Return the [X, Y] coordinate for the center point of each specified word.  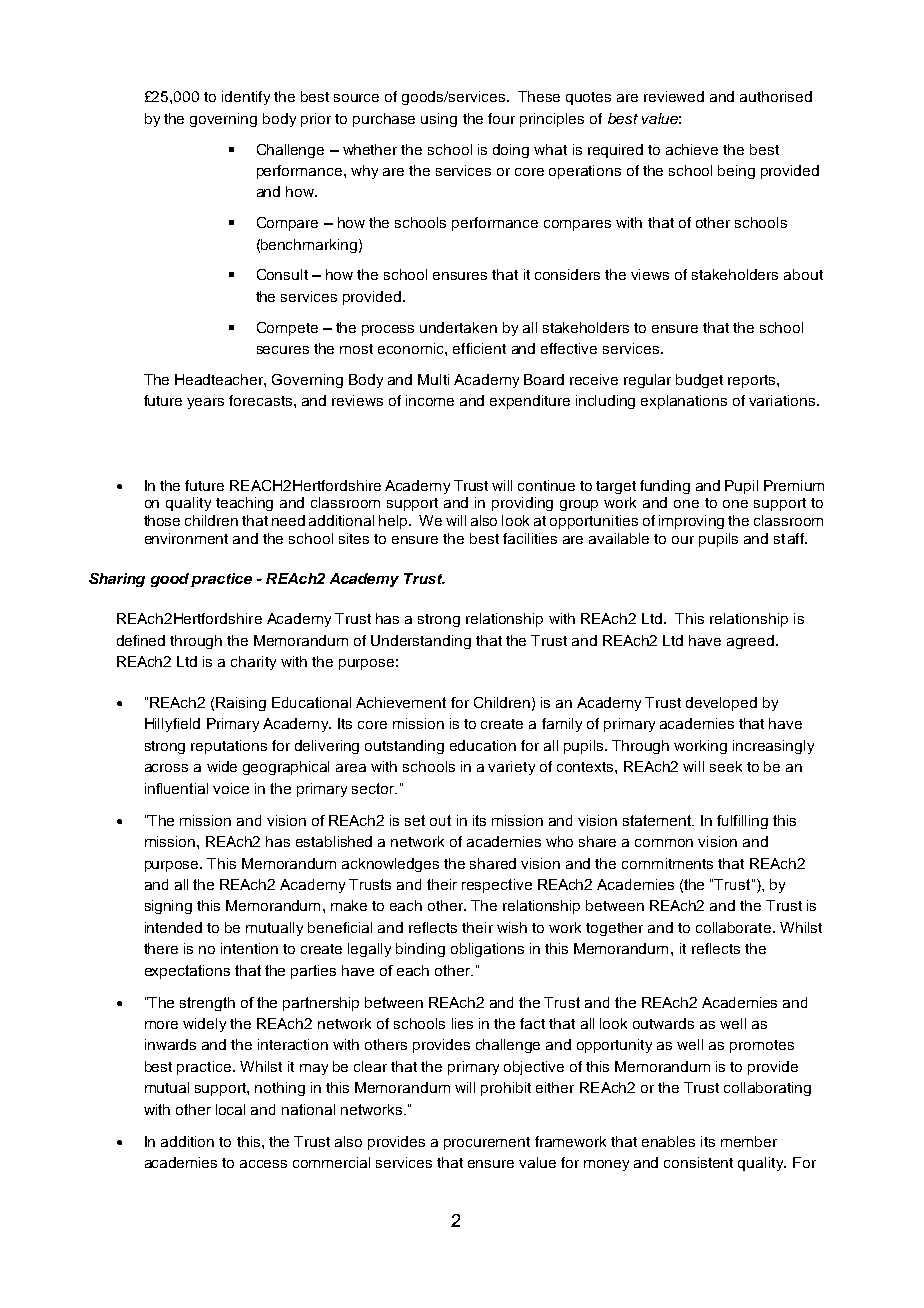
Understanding [421, 642]
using [439, 120]
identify [246, 98]
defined [141, 640]
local [230, 1109]
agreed [752, 642]
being [736, 172]
